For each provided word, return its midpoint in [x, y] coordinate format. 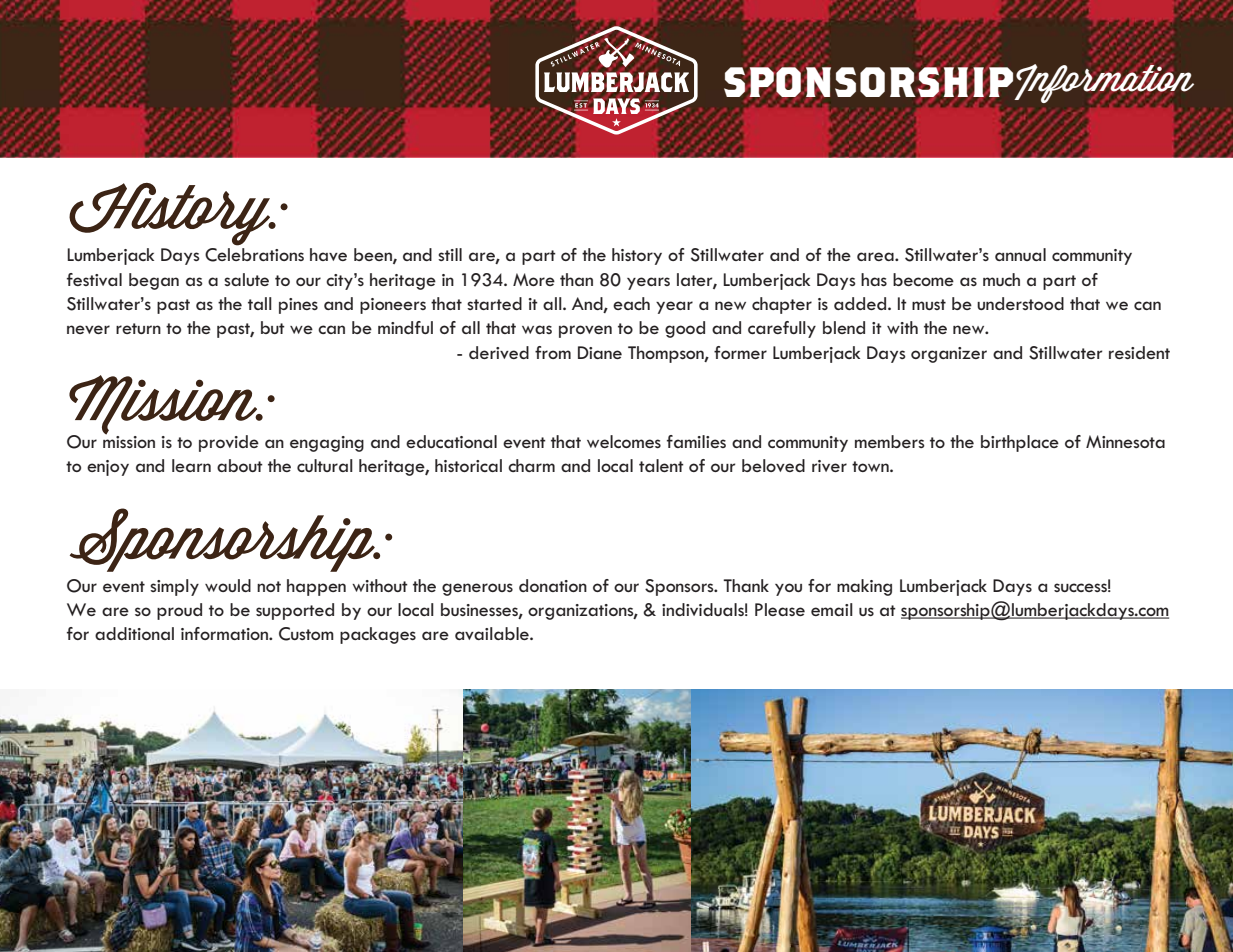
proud [179, 611]
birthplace [1020, 443]
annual [1020, 254]
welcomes [624, 441]
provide [229, 443]
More [534, 279]
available [493, 633]
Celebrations [254, 255]
